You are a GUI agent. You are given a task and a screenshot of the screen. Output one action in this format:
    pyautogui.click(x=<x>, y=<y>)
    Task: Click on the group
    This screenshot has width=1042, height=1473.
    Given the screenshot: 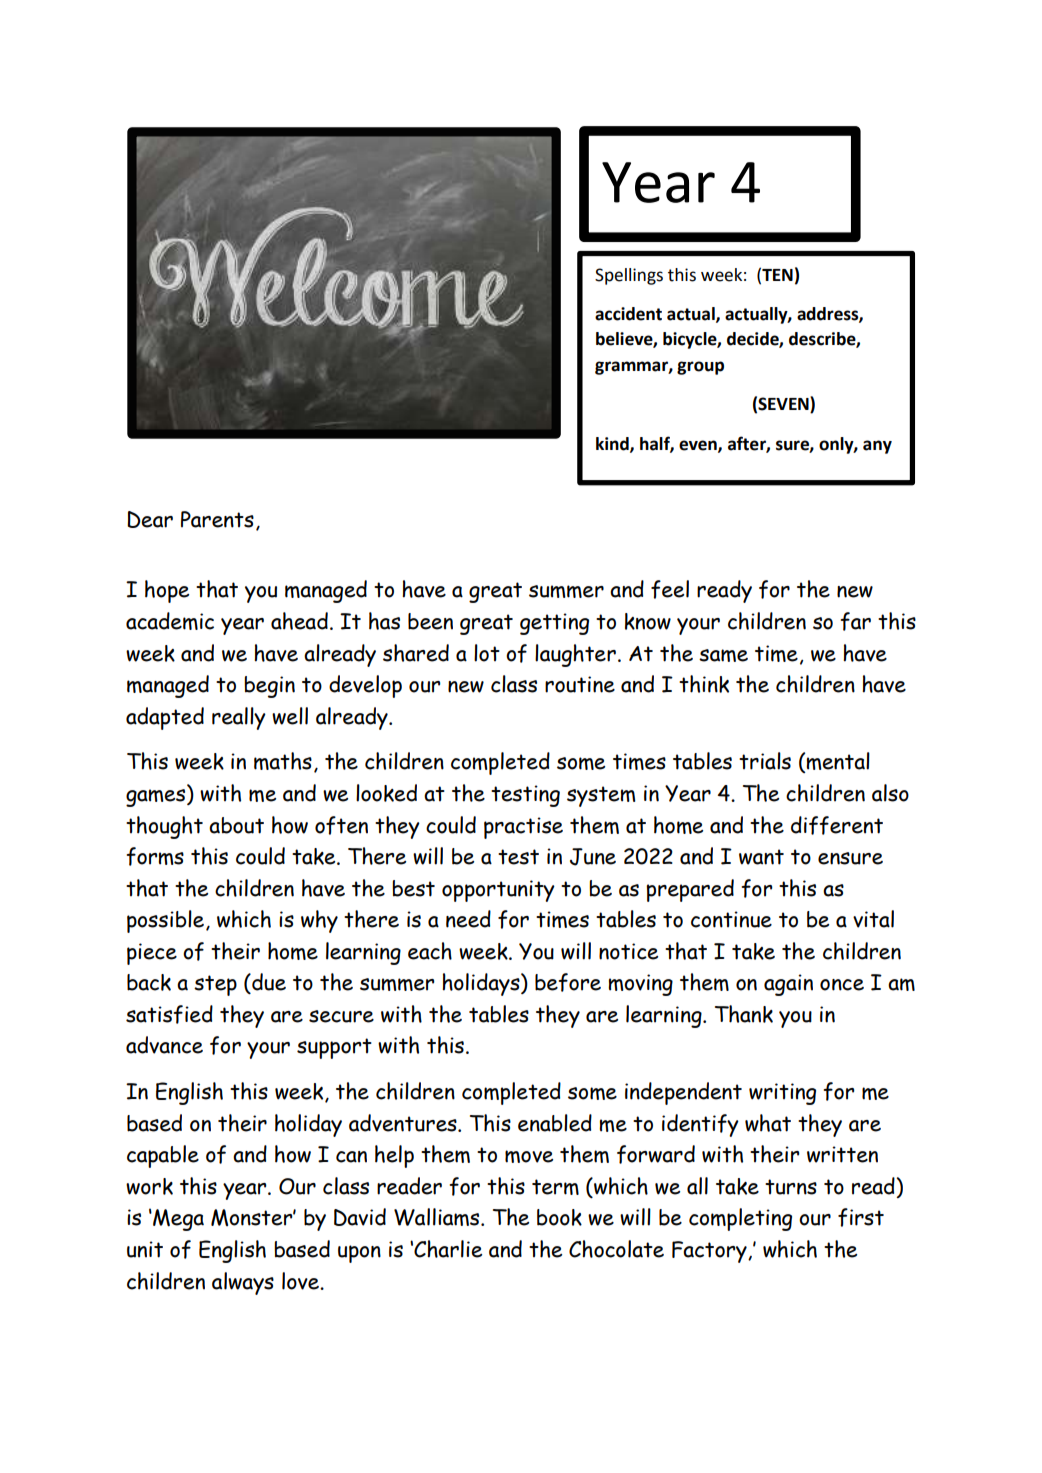 What is the action you would take?
    pyautogui.click(x=700, y=368)
